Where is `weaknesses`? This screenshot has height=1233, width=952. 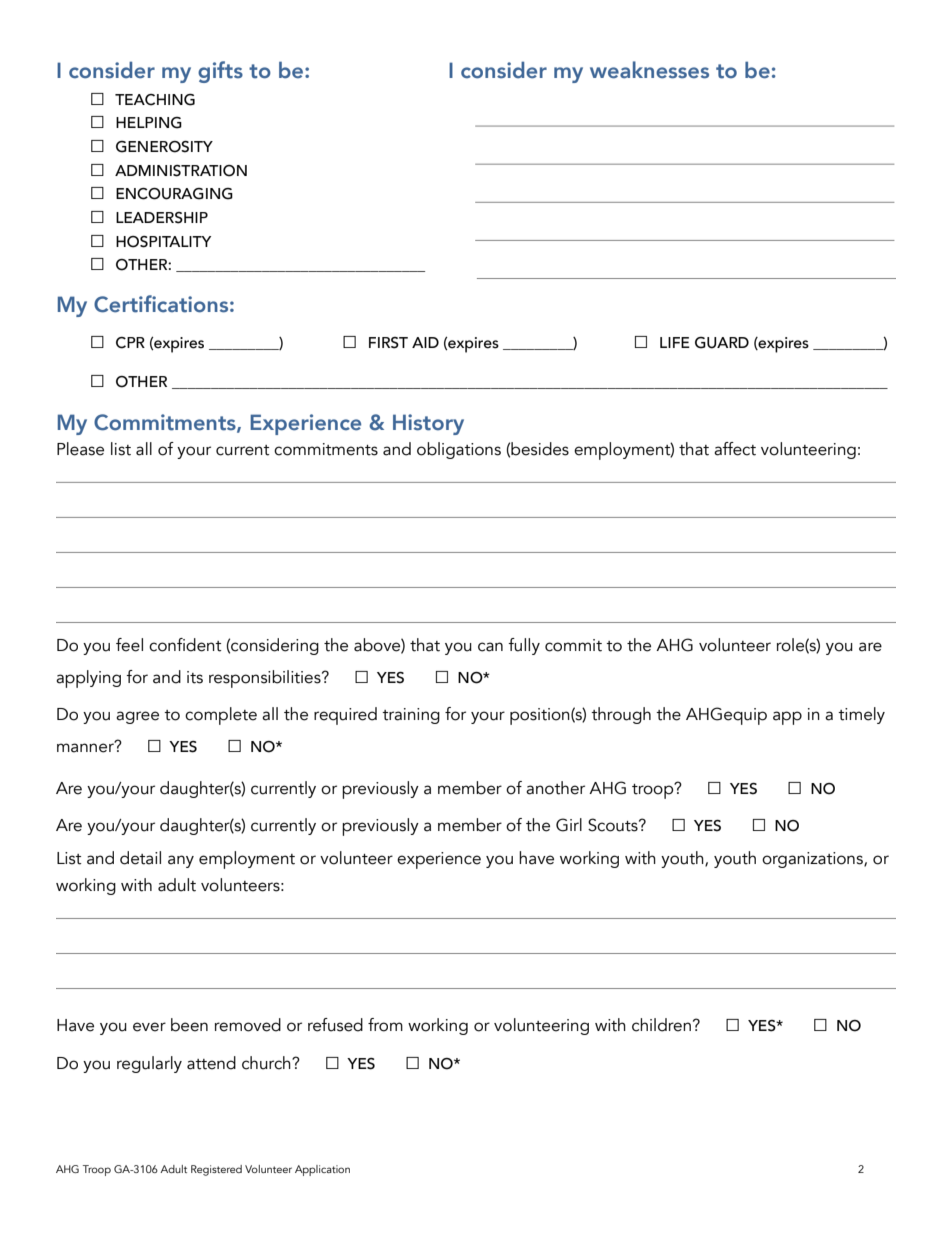
weaknesses is located at coordinates (649, 70).
